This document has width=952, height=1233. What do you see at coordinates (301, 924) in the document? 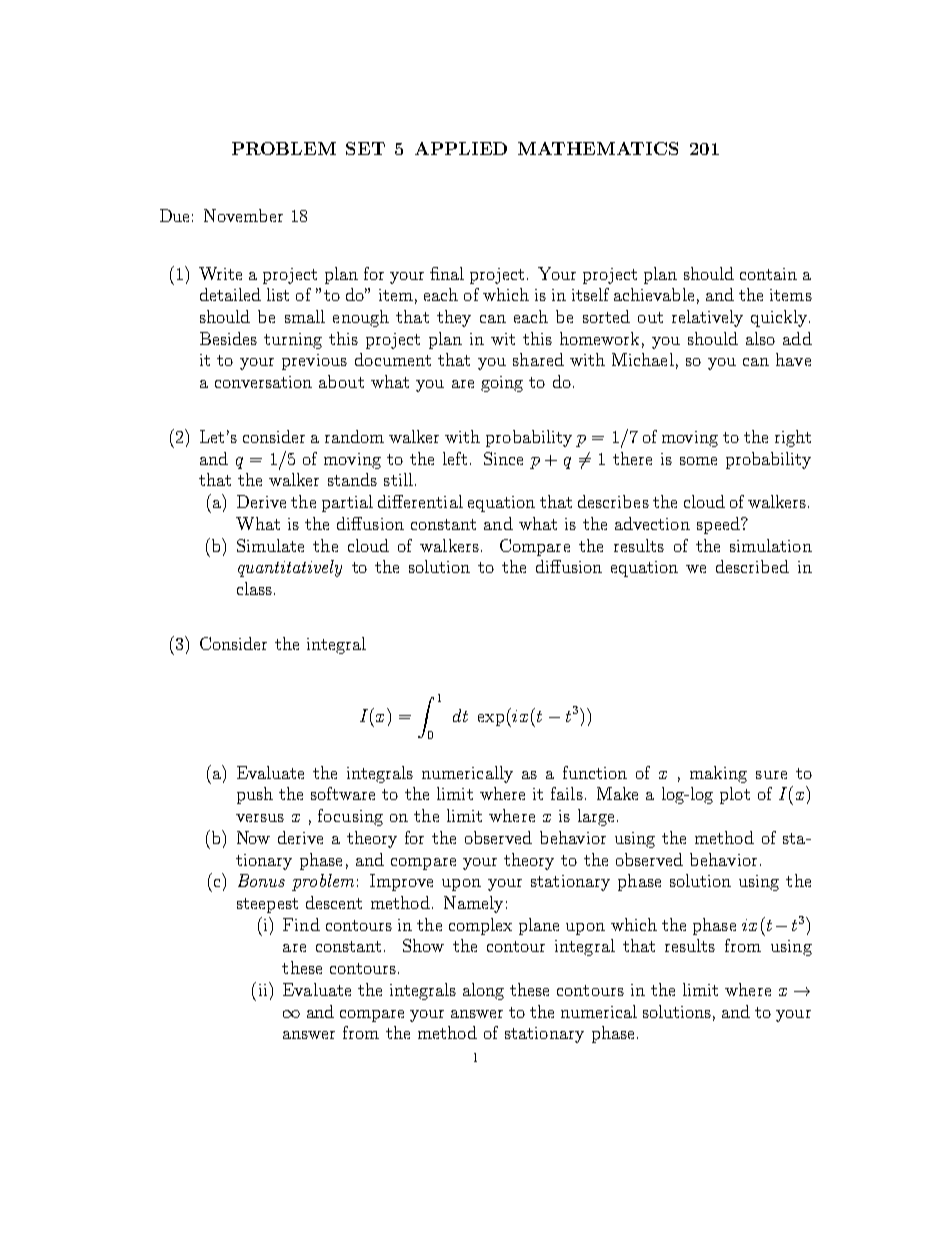
I see `Find` at bounding box center [301, 924].
